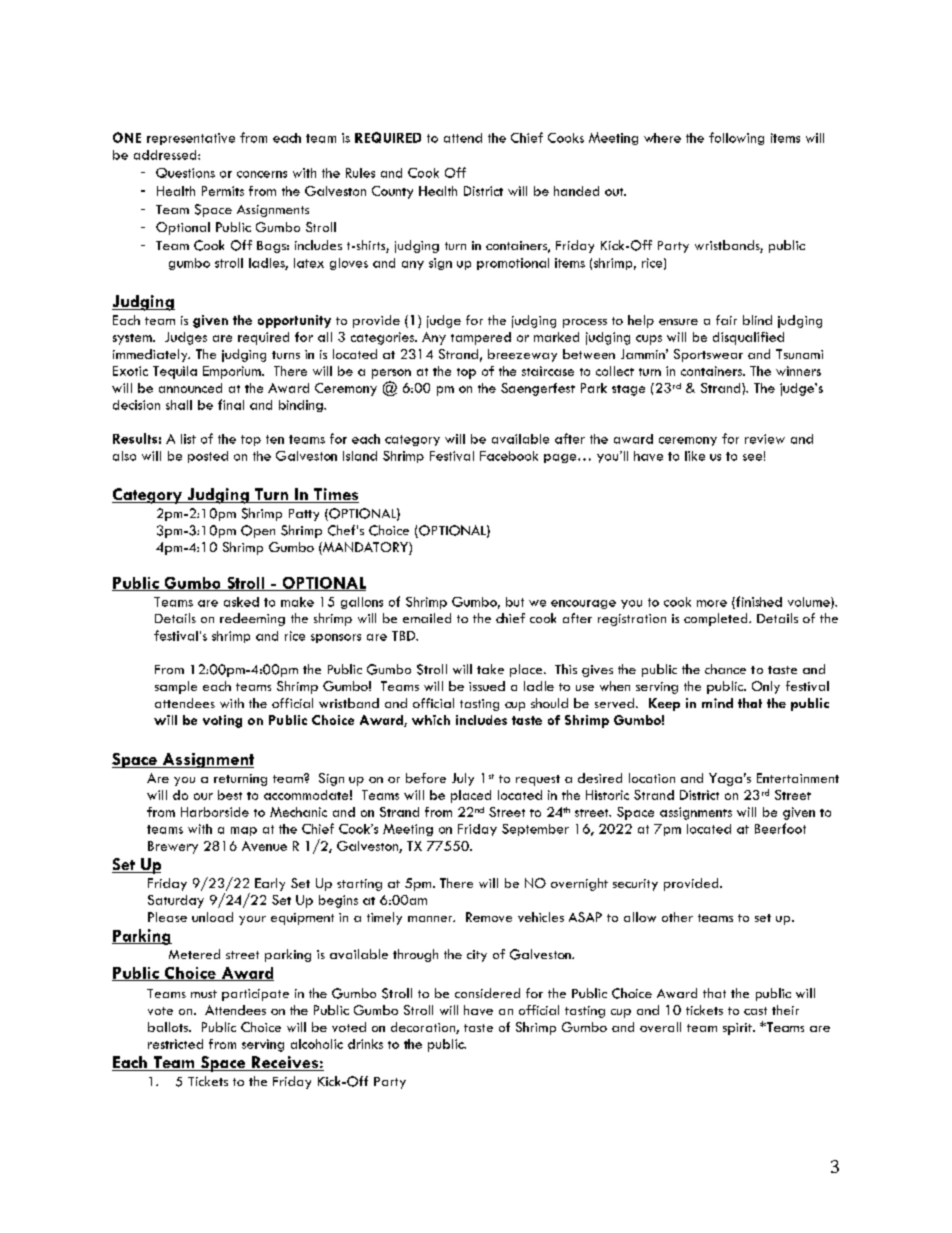 The width and height of the screenshot is (952, 1233). Describe the element at coordinates (487, 993) in the screenshot. I see `considered` at that location.
